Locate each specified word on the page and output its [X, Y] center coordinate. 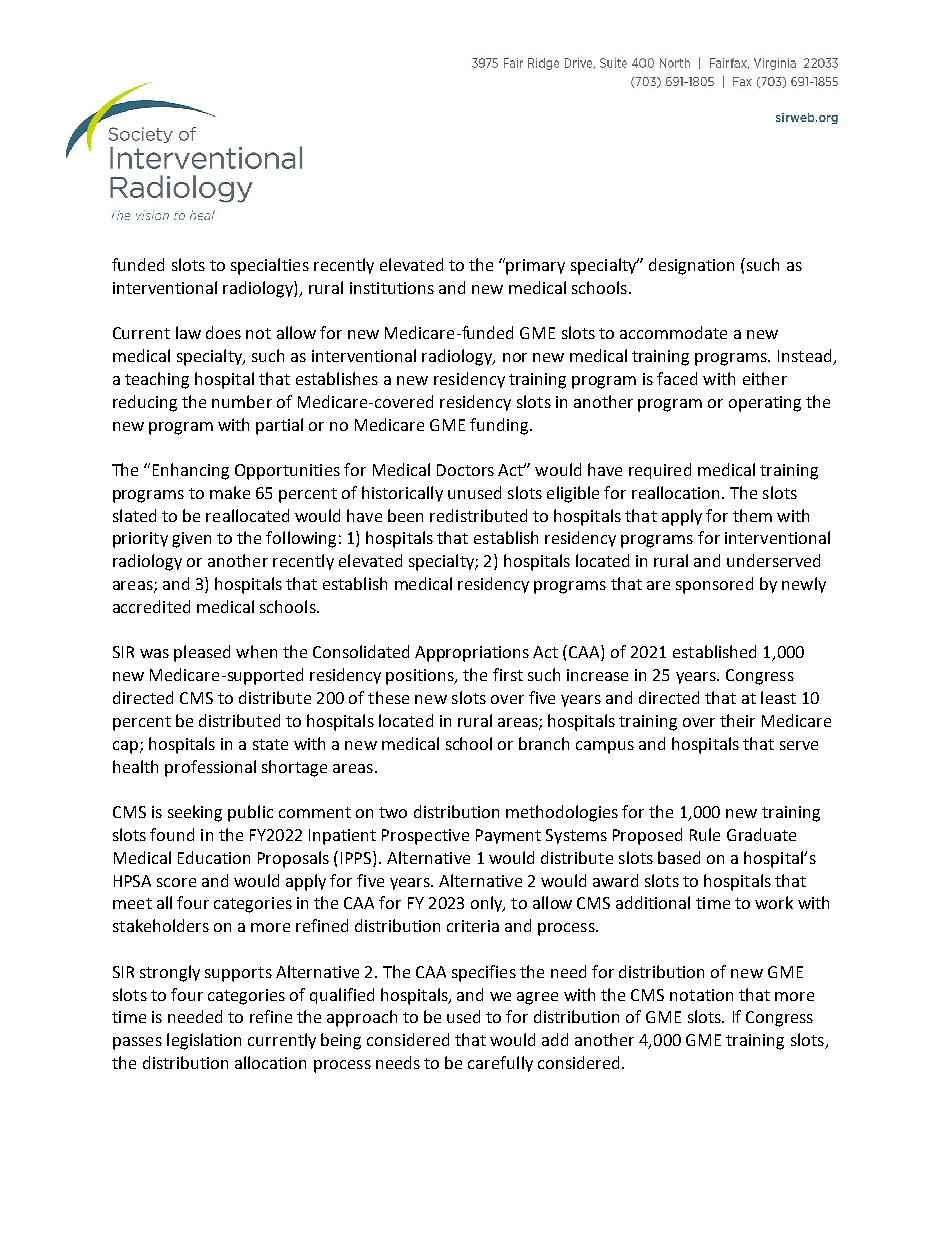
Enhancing [191, 471]
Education [214, 857]
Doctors [465, 470]
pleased [202, 653]
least [778, 697]
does [223, 332]
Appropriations [472, 654]
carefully [500, 1064]
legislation [204, 1041]
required [660, 471]
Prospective [425, 837]
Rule [705, 834]
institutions [392, 288]
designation [691, 266]
